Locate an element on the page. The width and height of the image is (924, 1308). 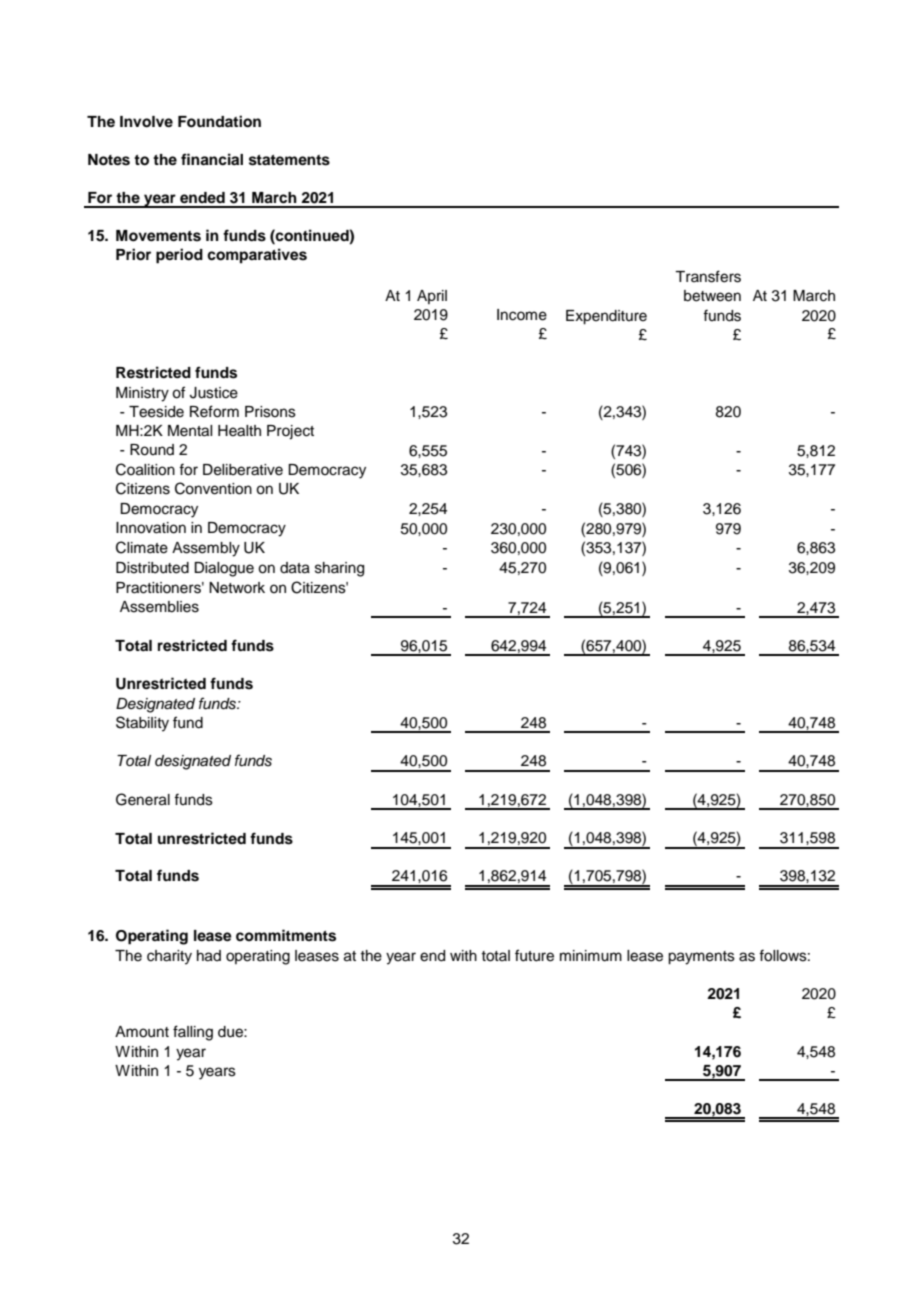
future is located at coordinates (534, 955).
